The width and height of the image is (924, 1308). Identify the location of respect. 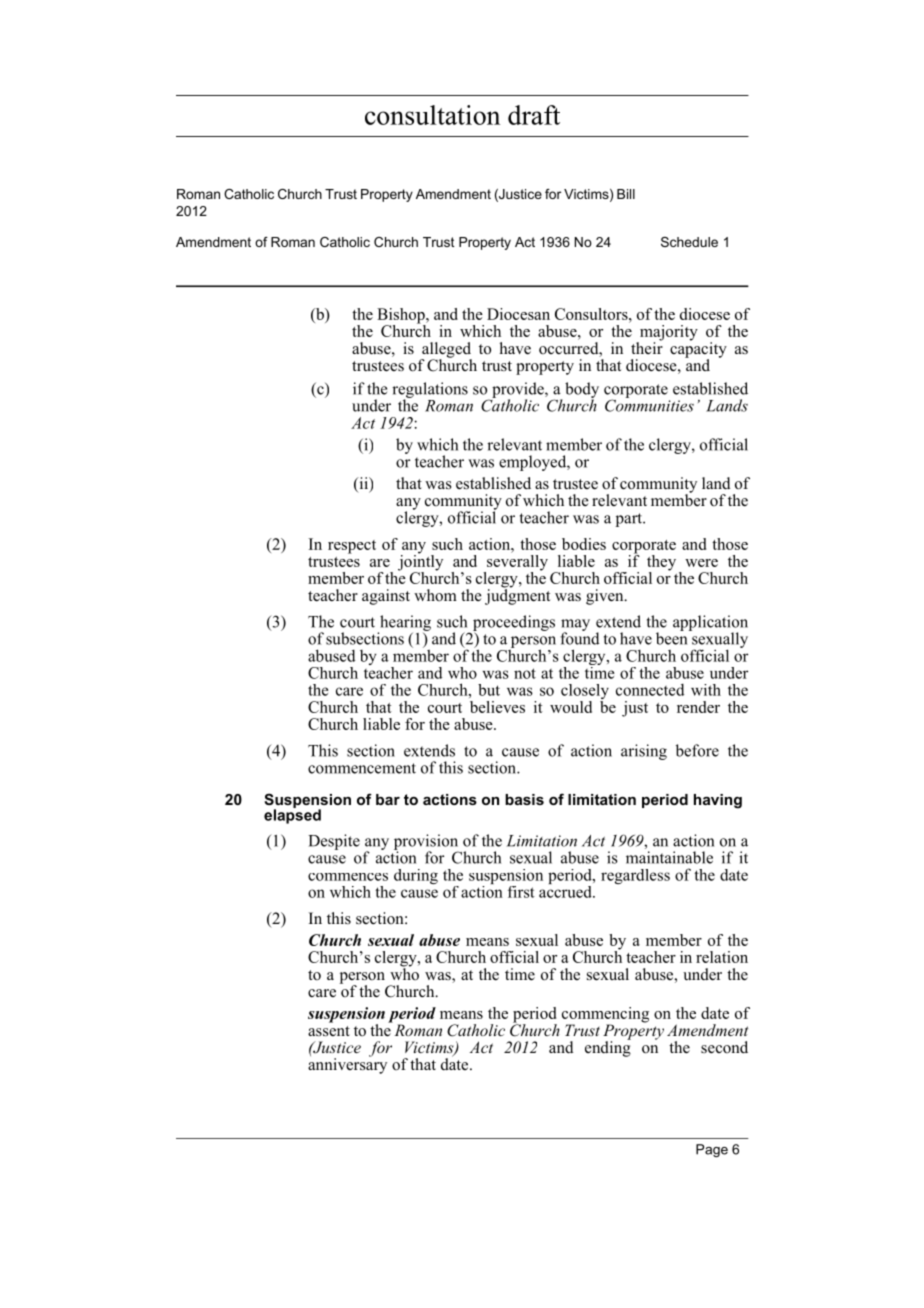
(352, 547).
